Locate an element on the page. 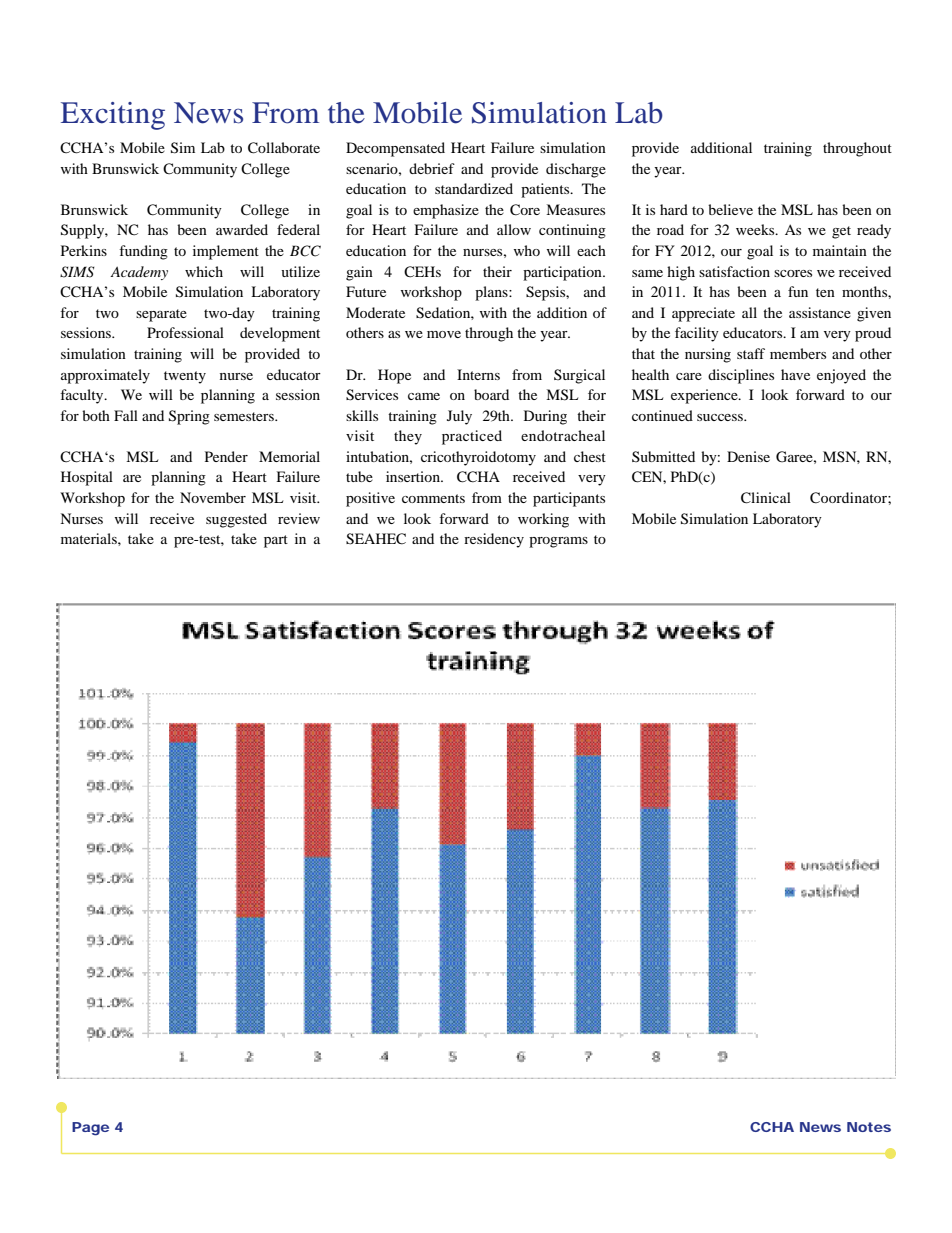 The width and height of the document is (952, 1233). practiced is located at coordinates (472, 437).
